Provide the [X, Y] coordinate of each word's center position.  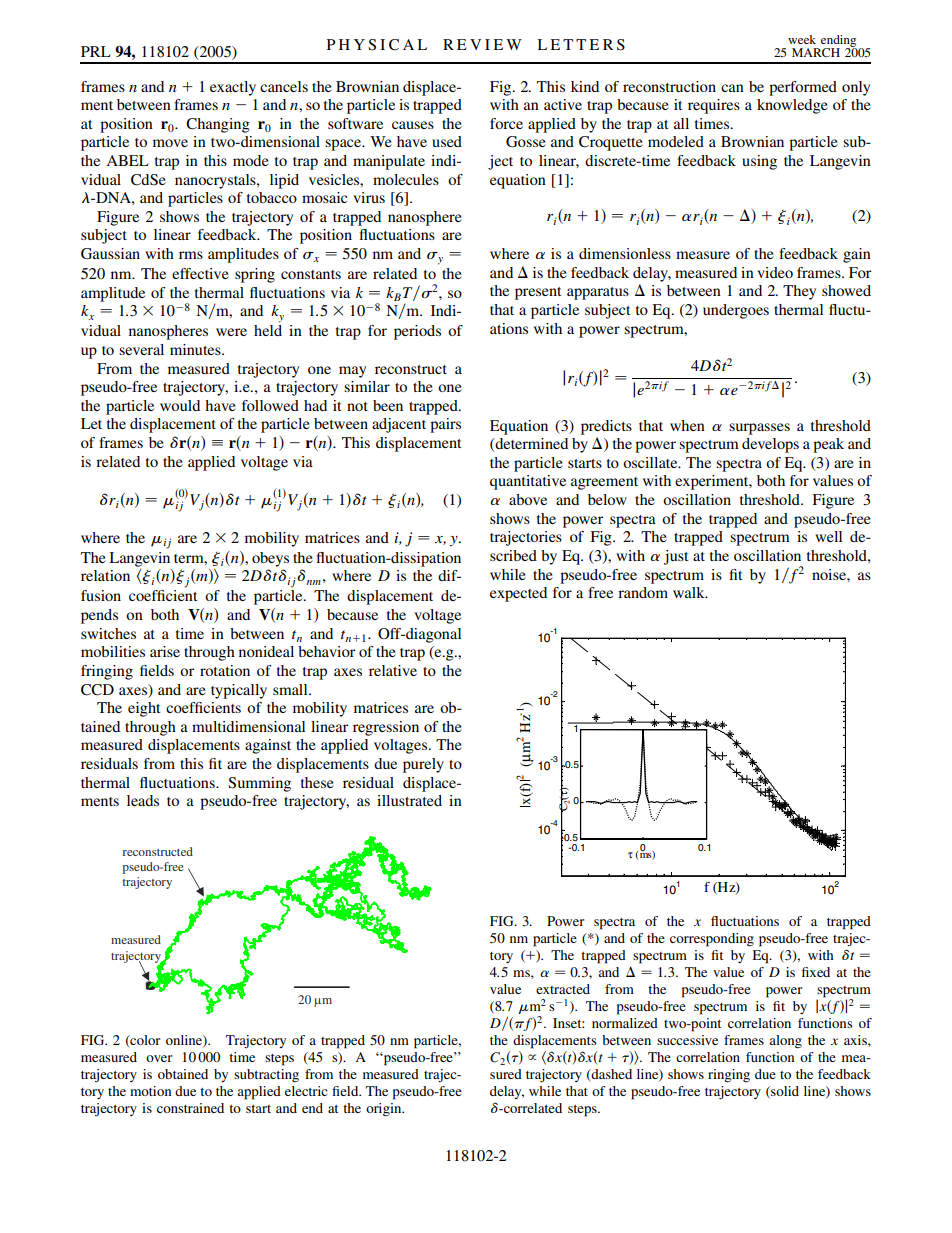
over [159, 1058]
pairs [445, 425]
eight [144, 709]
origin [385, 1110]
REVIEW [482, 44]
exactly [233, 88]
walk [690, 592]
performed [803, 88]
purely [423, 765]
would [180, 405]
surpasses [759, 429]
